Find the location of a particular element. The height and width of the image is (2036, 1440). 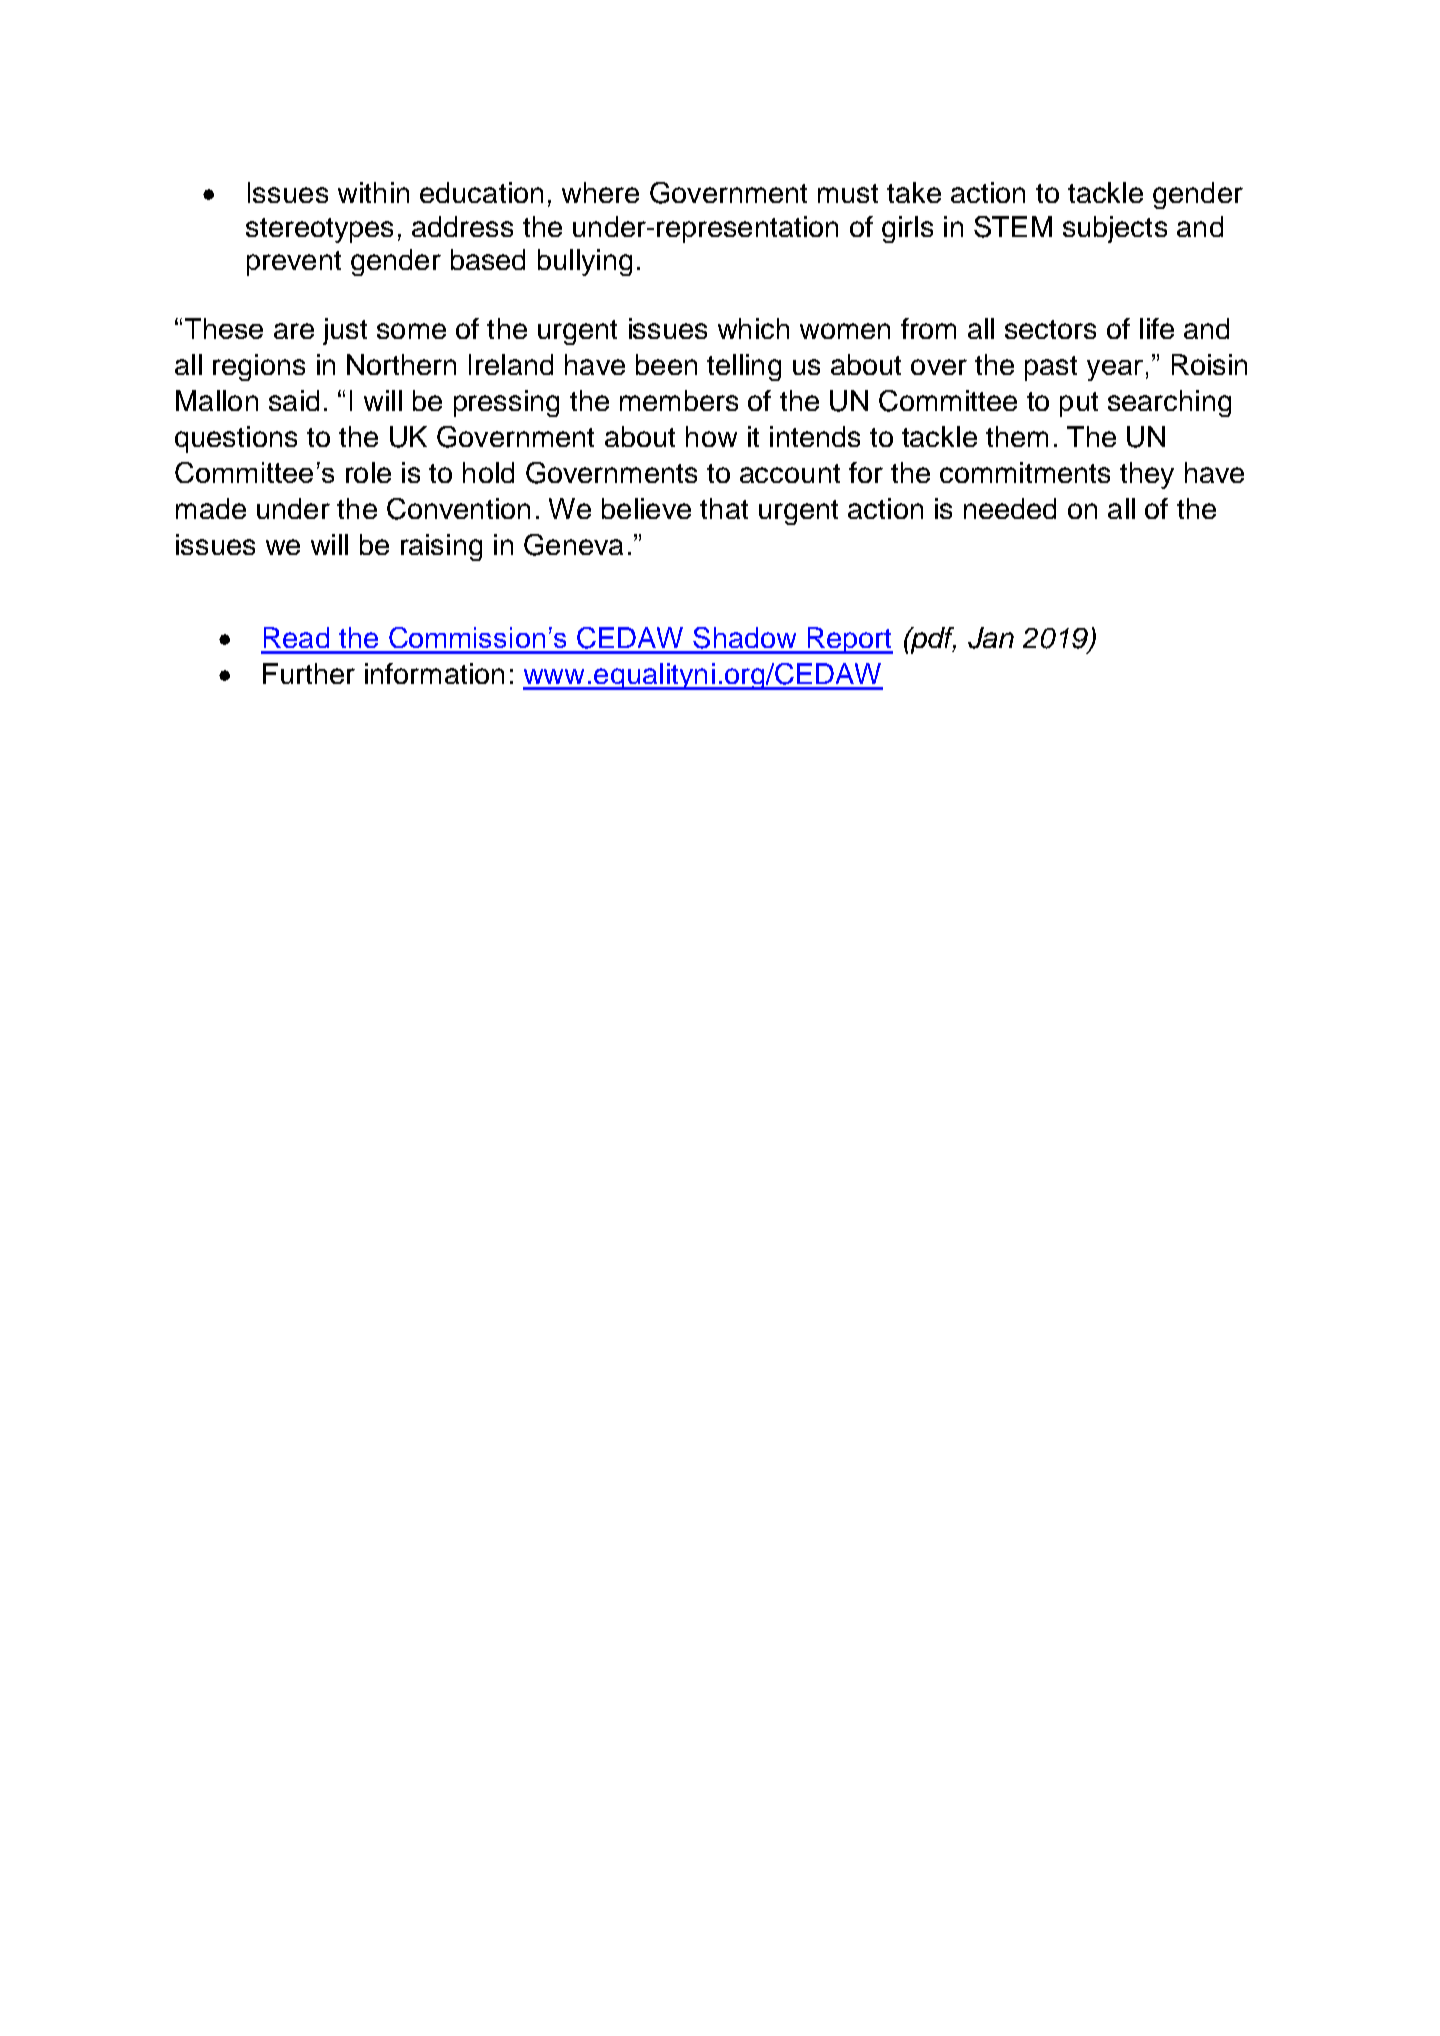

Report is located at coordinates (849, 640).
